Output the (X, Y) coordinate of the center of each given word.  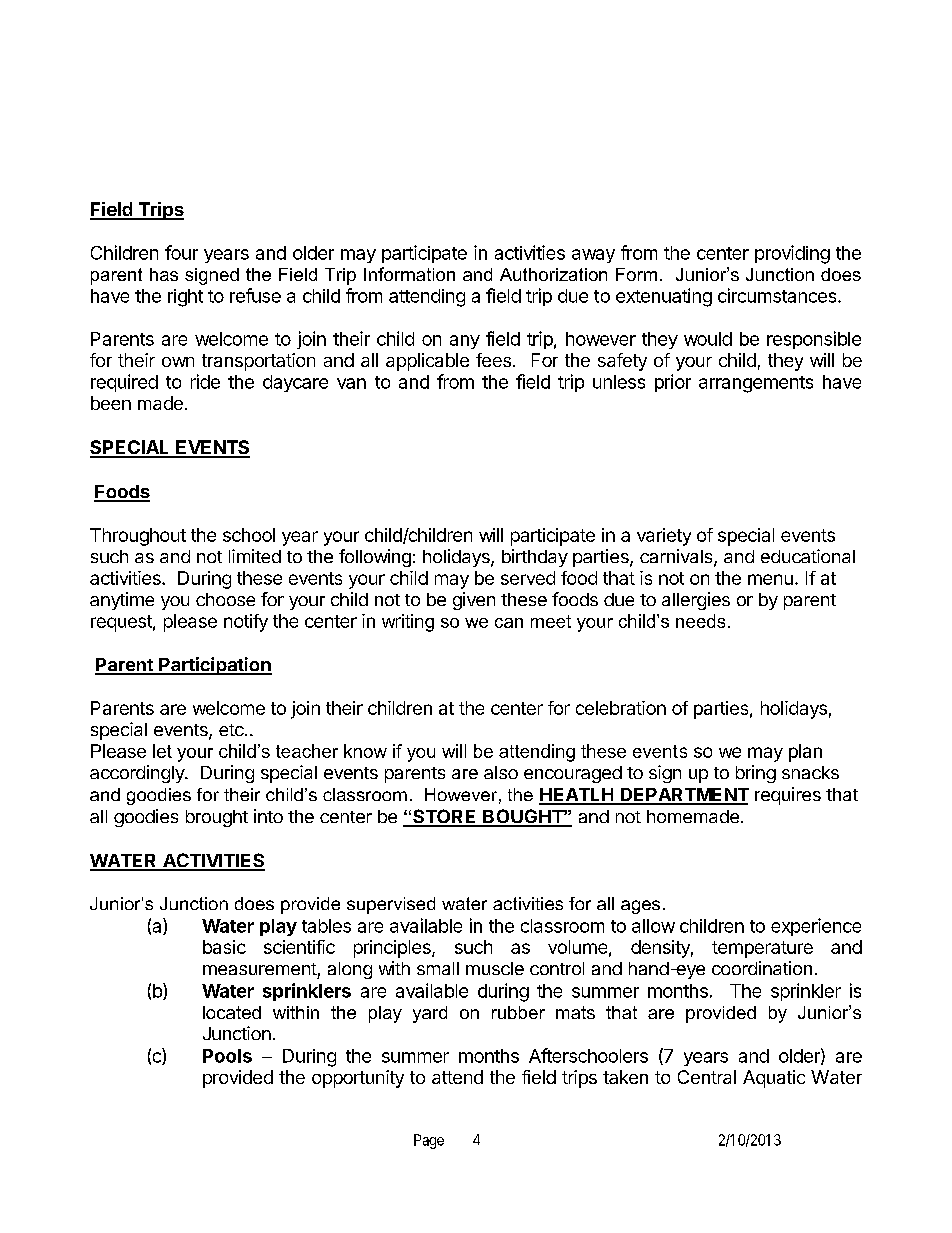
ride (205, 381)
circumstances (778, 295)
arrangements (756, 384)
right (185, 298)
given (474, 601)
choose (225, 599)
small (438, 968)
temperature (762, 949)
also (501, 772)
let (162, 751)
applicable (427, 362)
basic (224, 947)
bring (756, 774)
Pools (227, 1056)
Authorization (553, 274)
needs (700, 621)
